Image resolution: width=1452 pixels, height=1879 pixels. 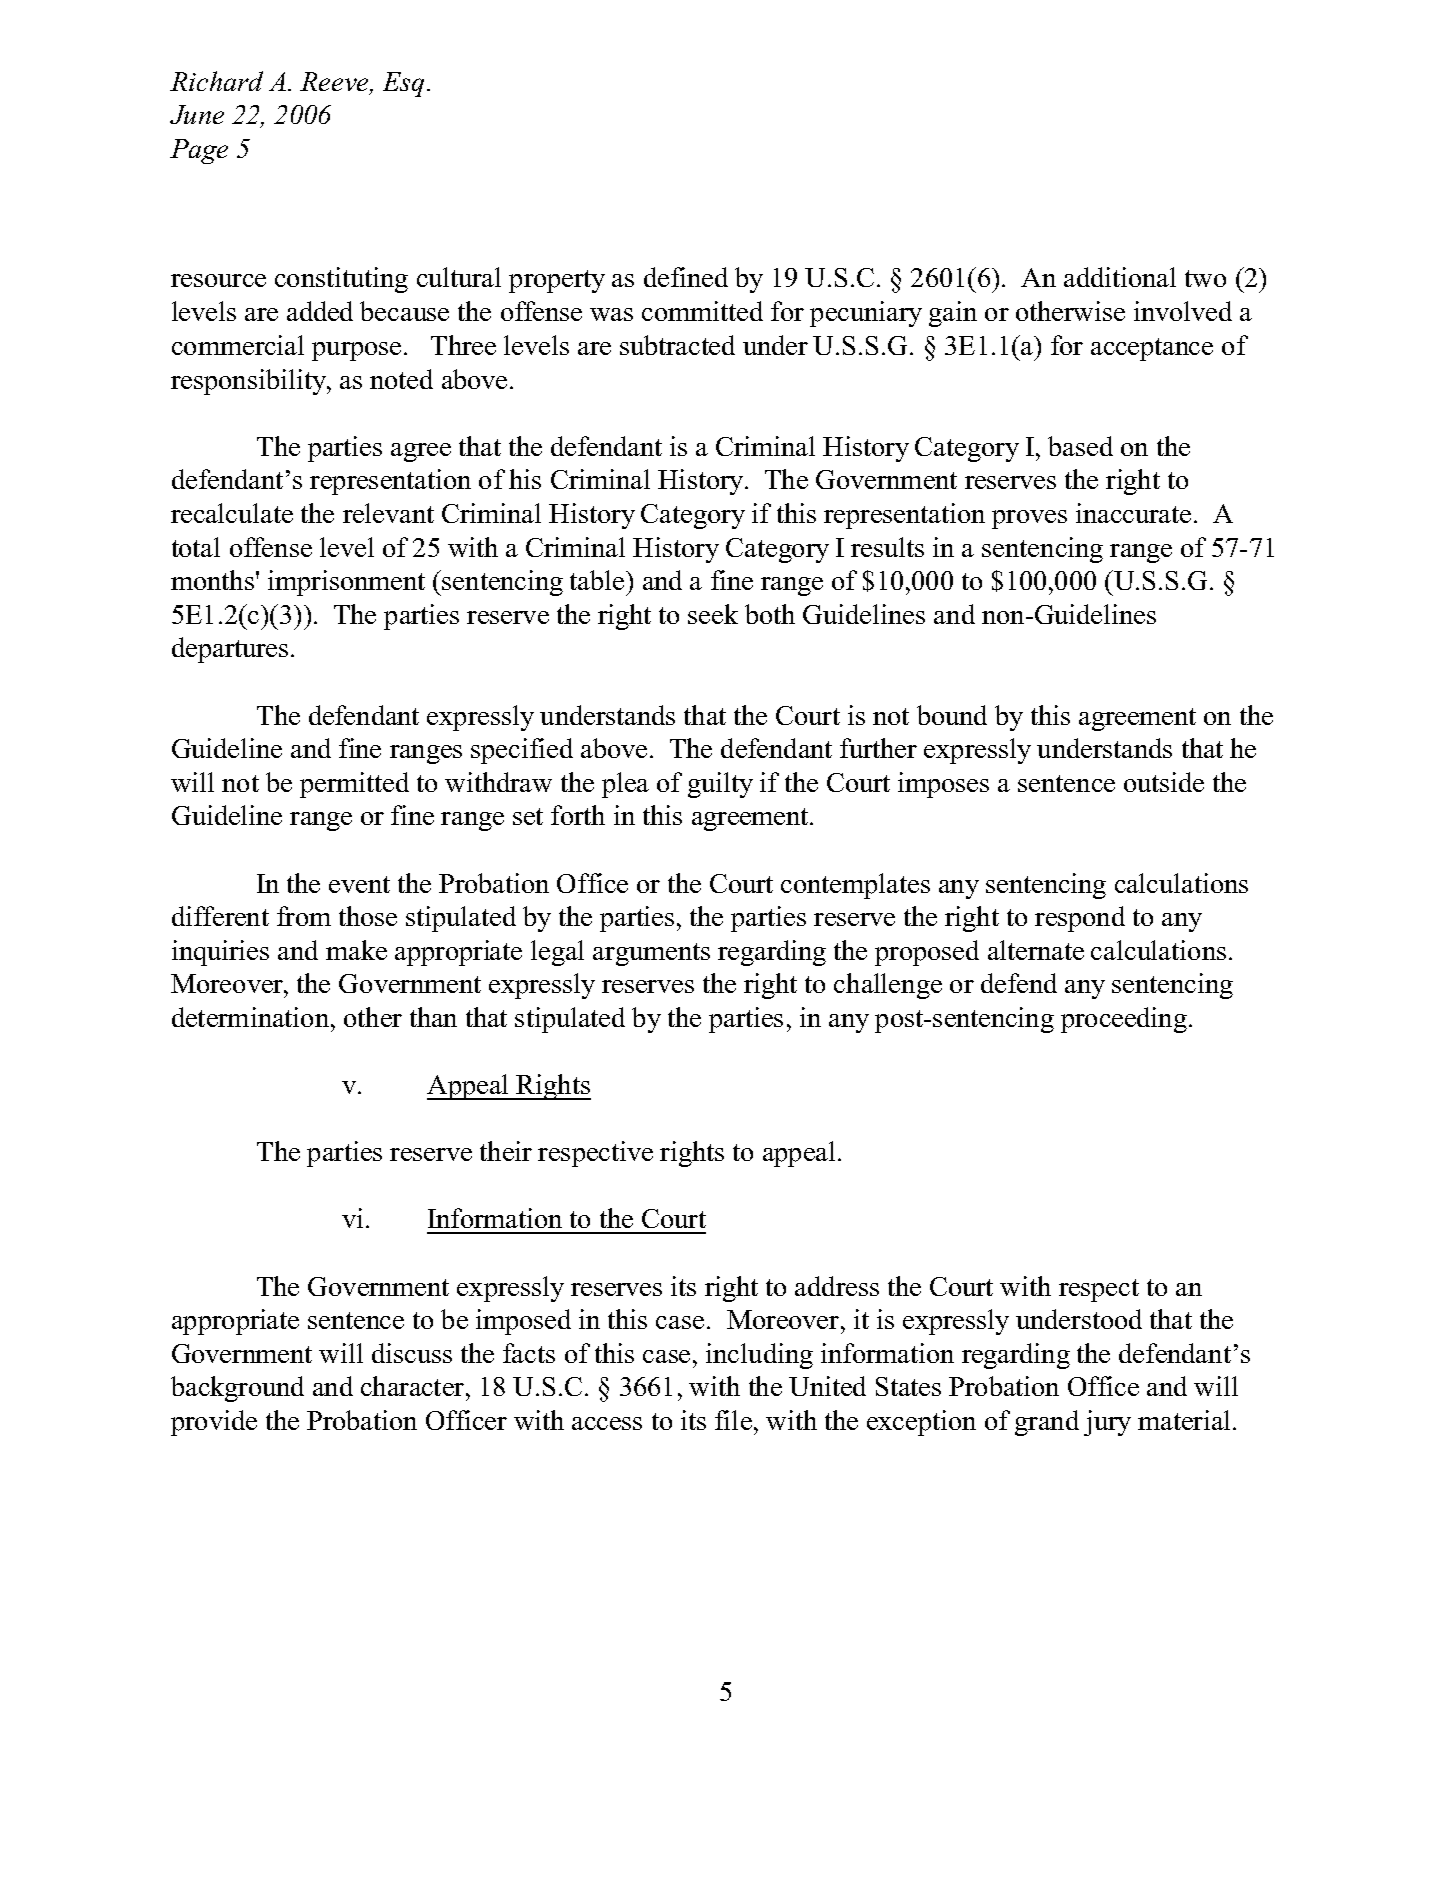 What do you see at coordinates (1107, 1423) in the image?
I see `jury` at bounding box center [1107, 1423].
